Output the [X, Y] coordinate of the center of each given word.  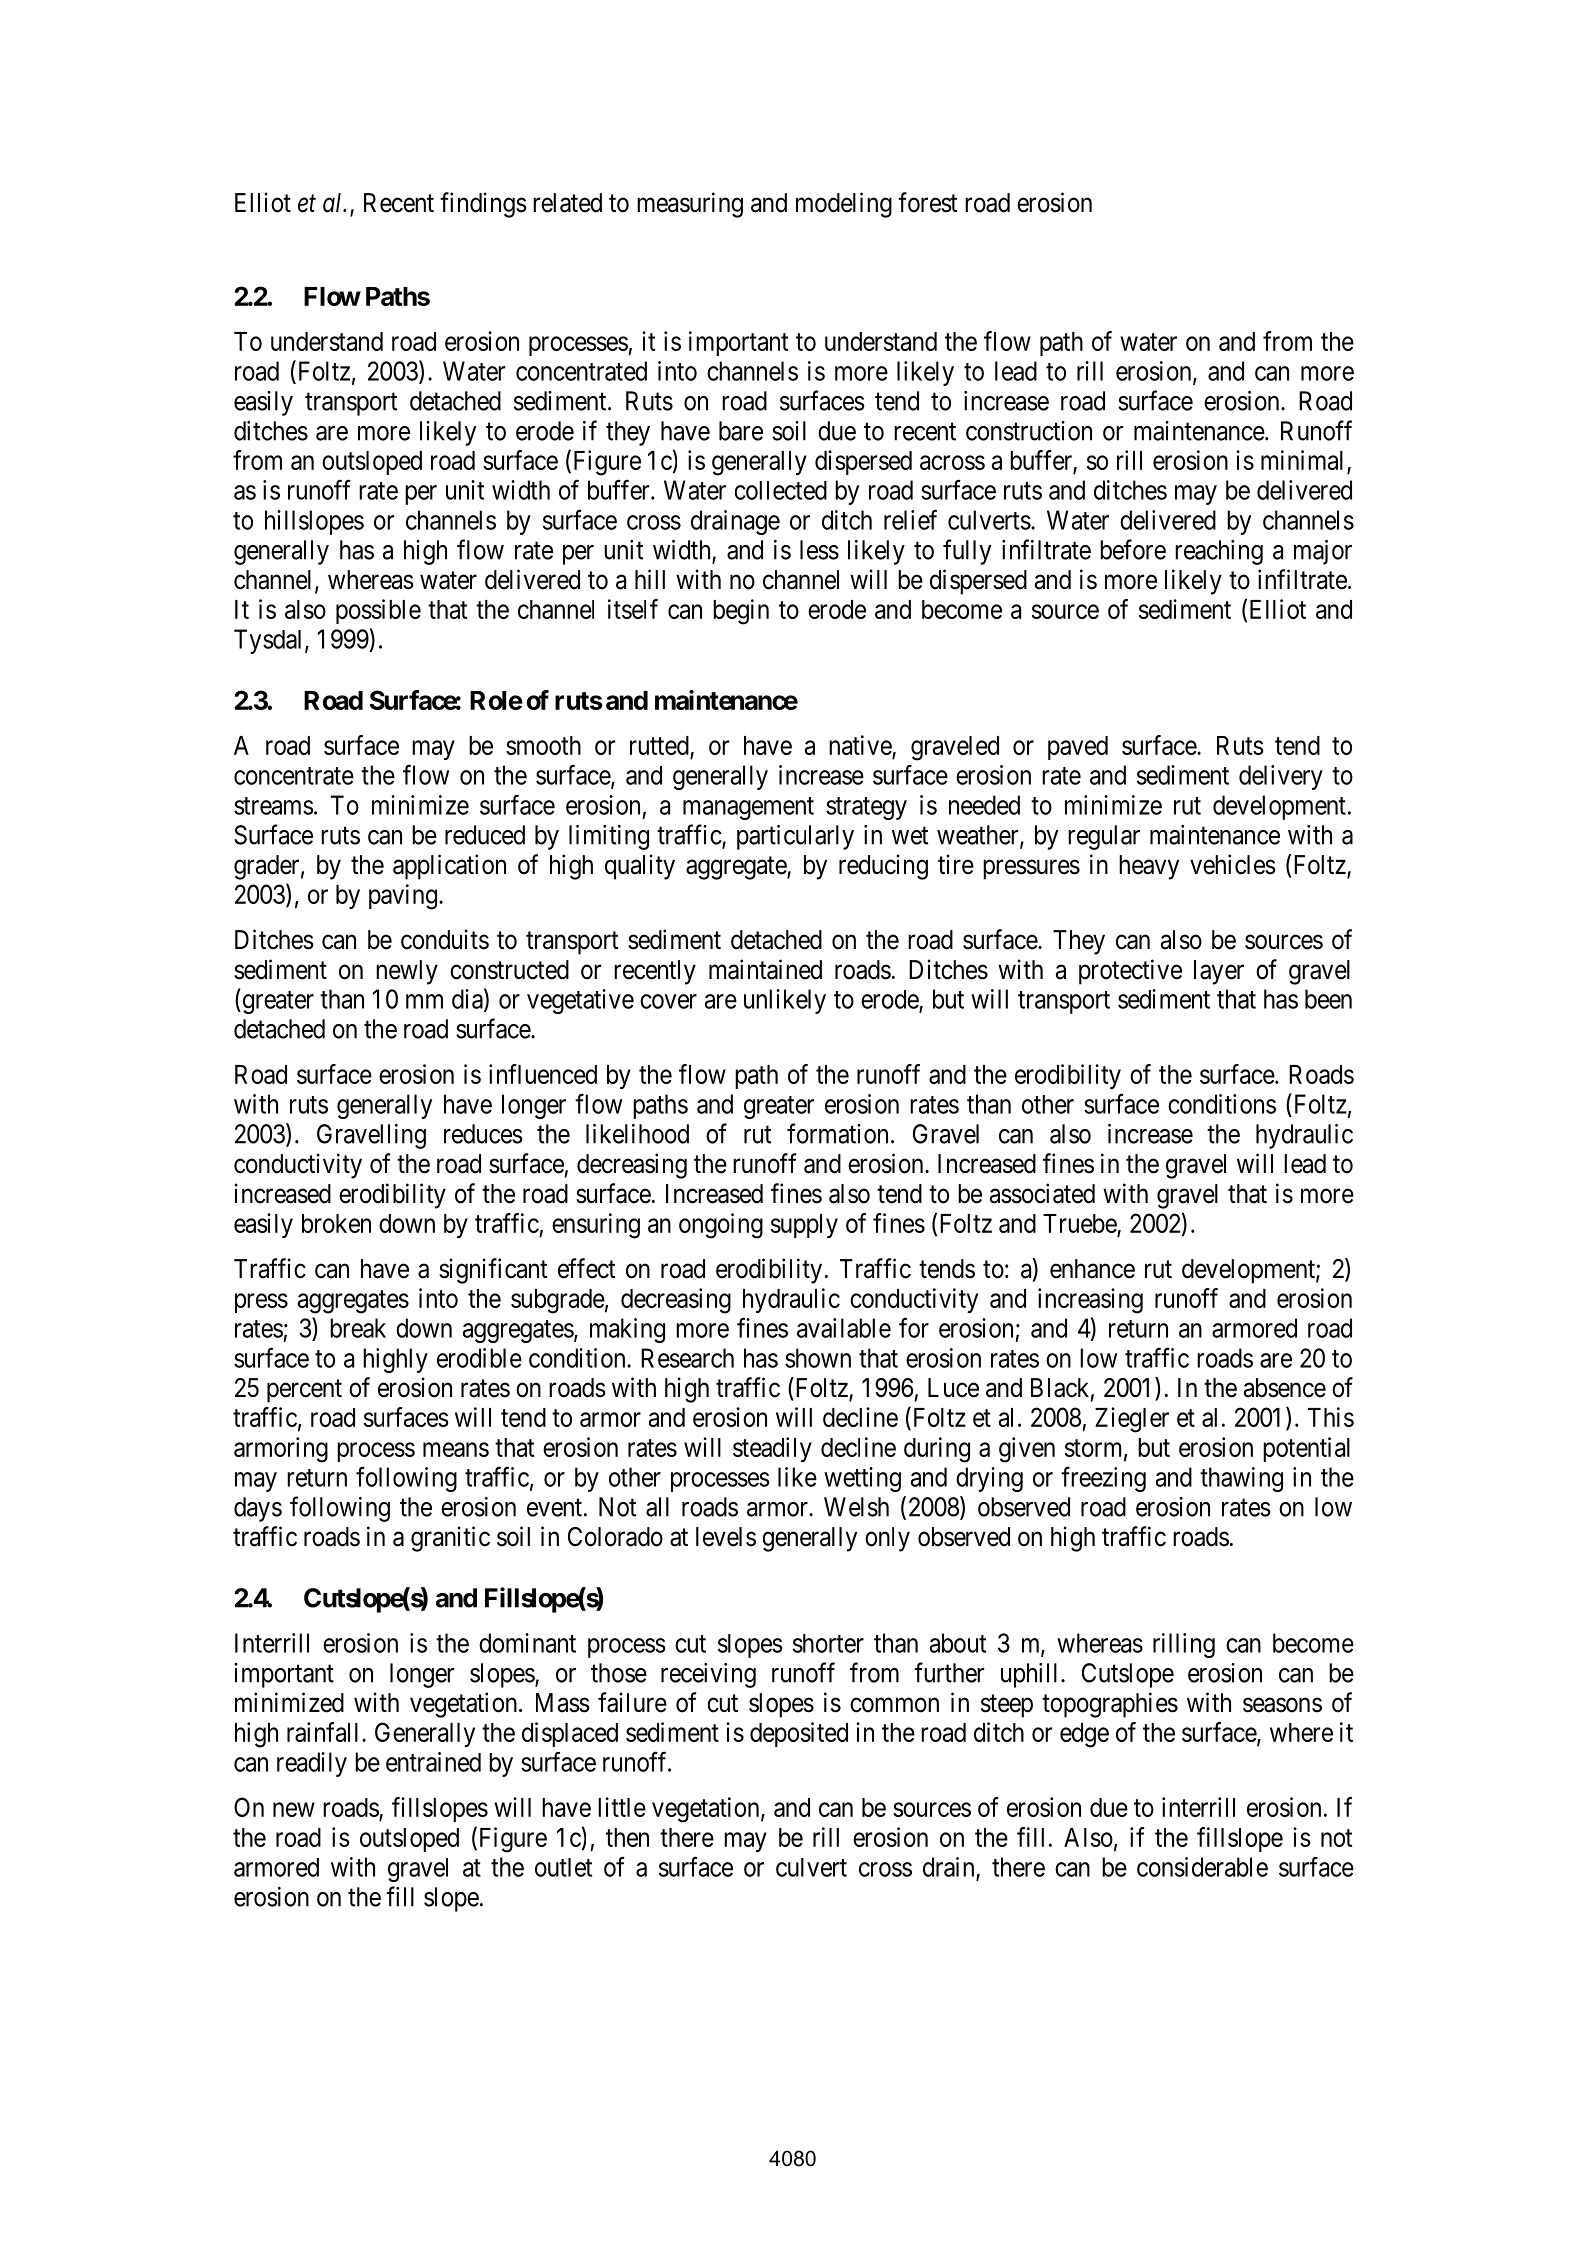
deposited [799, 1734]
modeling [844, 205]
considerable [1202, 1867]
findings [483, 205]
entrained [433, 1762]
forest [928, 202]
